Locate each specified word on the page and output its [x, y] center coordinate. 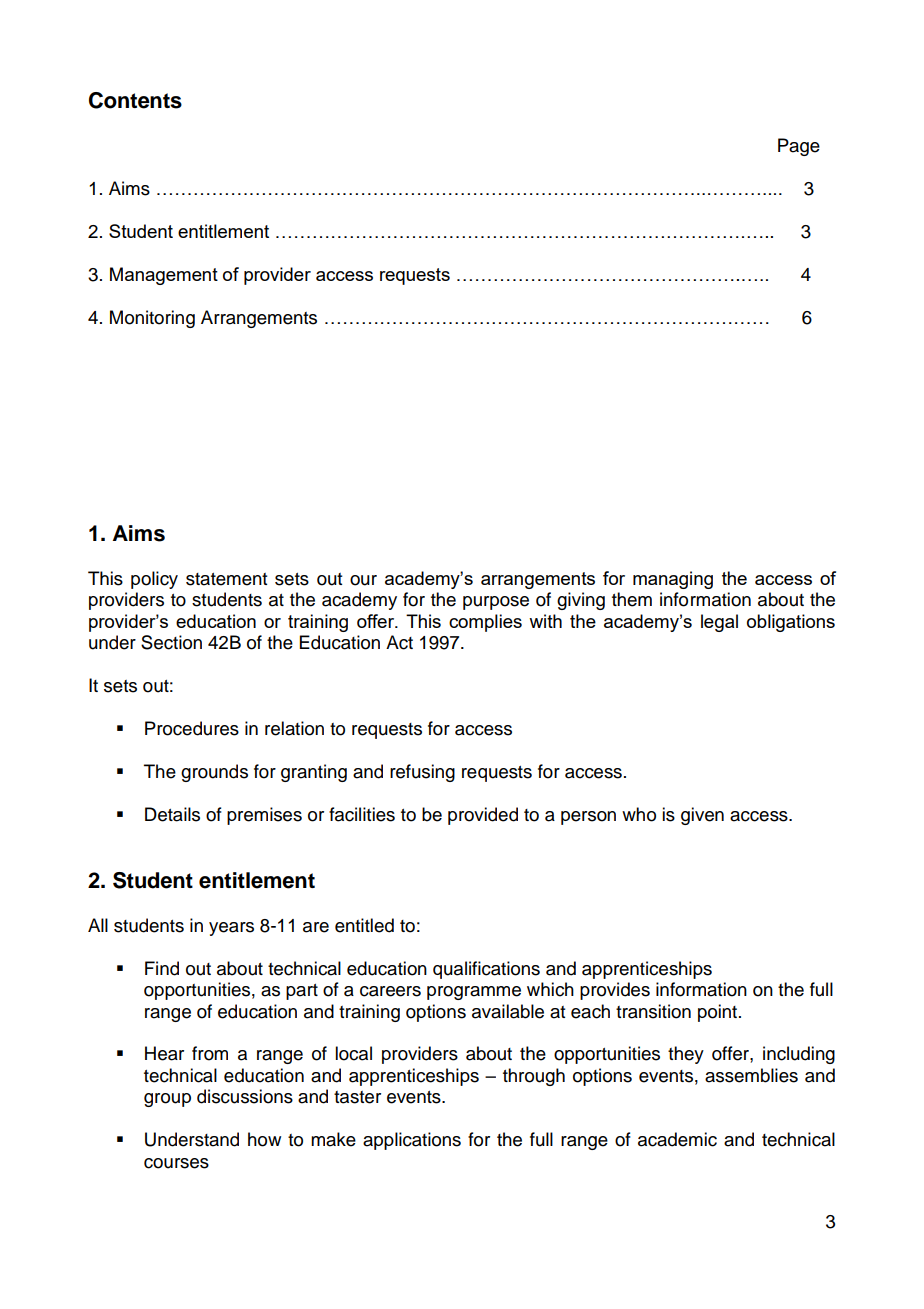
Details [172, 814]
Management [164, 276]
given [702, 816]
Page [799, 147]
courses [176, 1163]
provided [483, 816]
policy [154, 580]
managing [673, 580]
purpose [496, 603]
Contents [135, 100]
